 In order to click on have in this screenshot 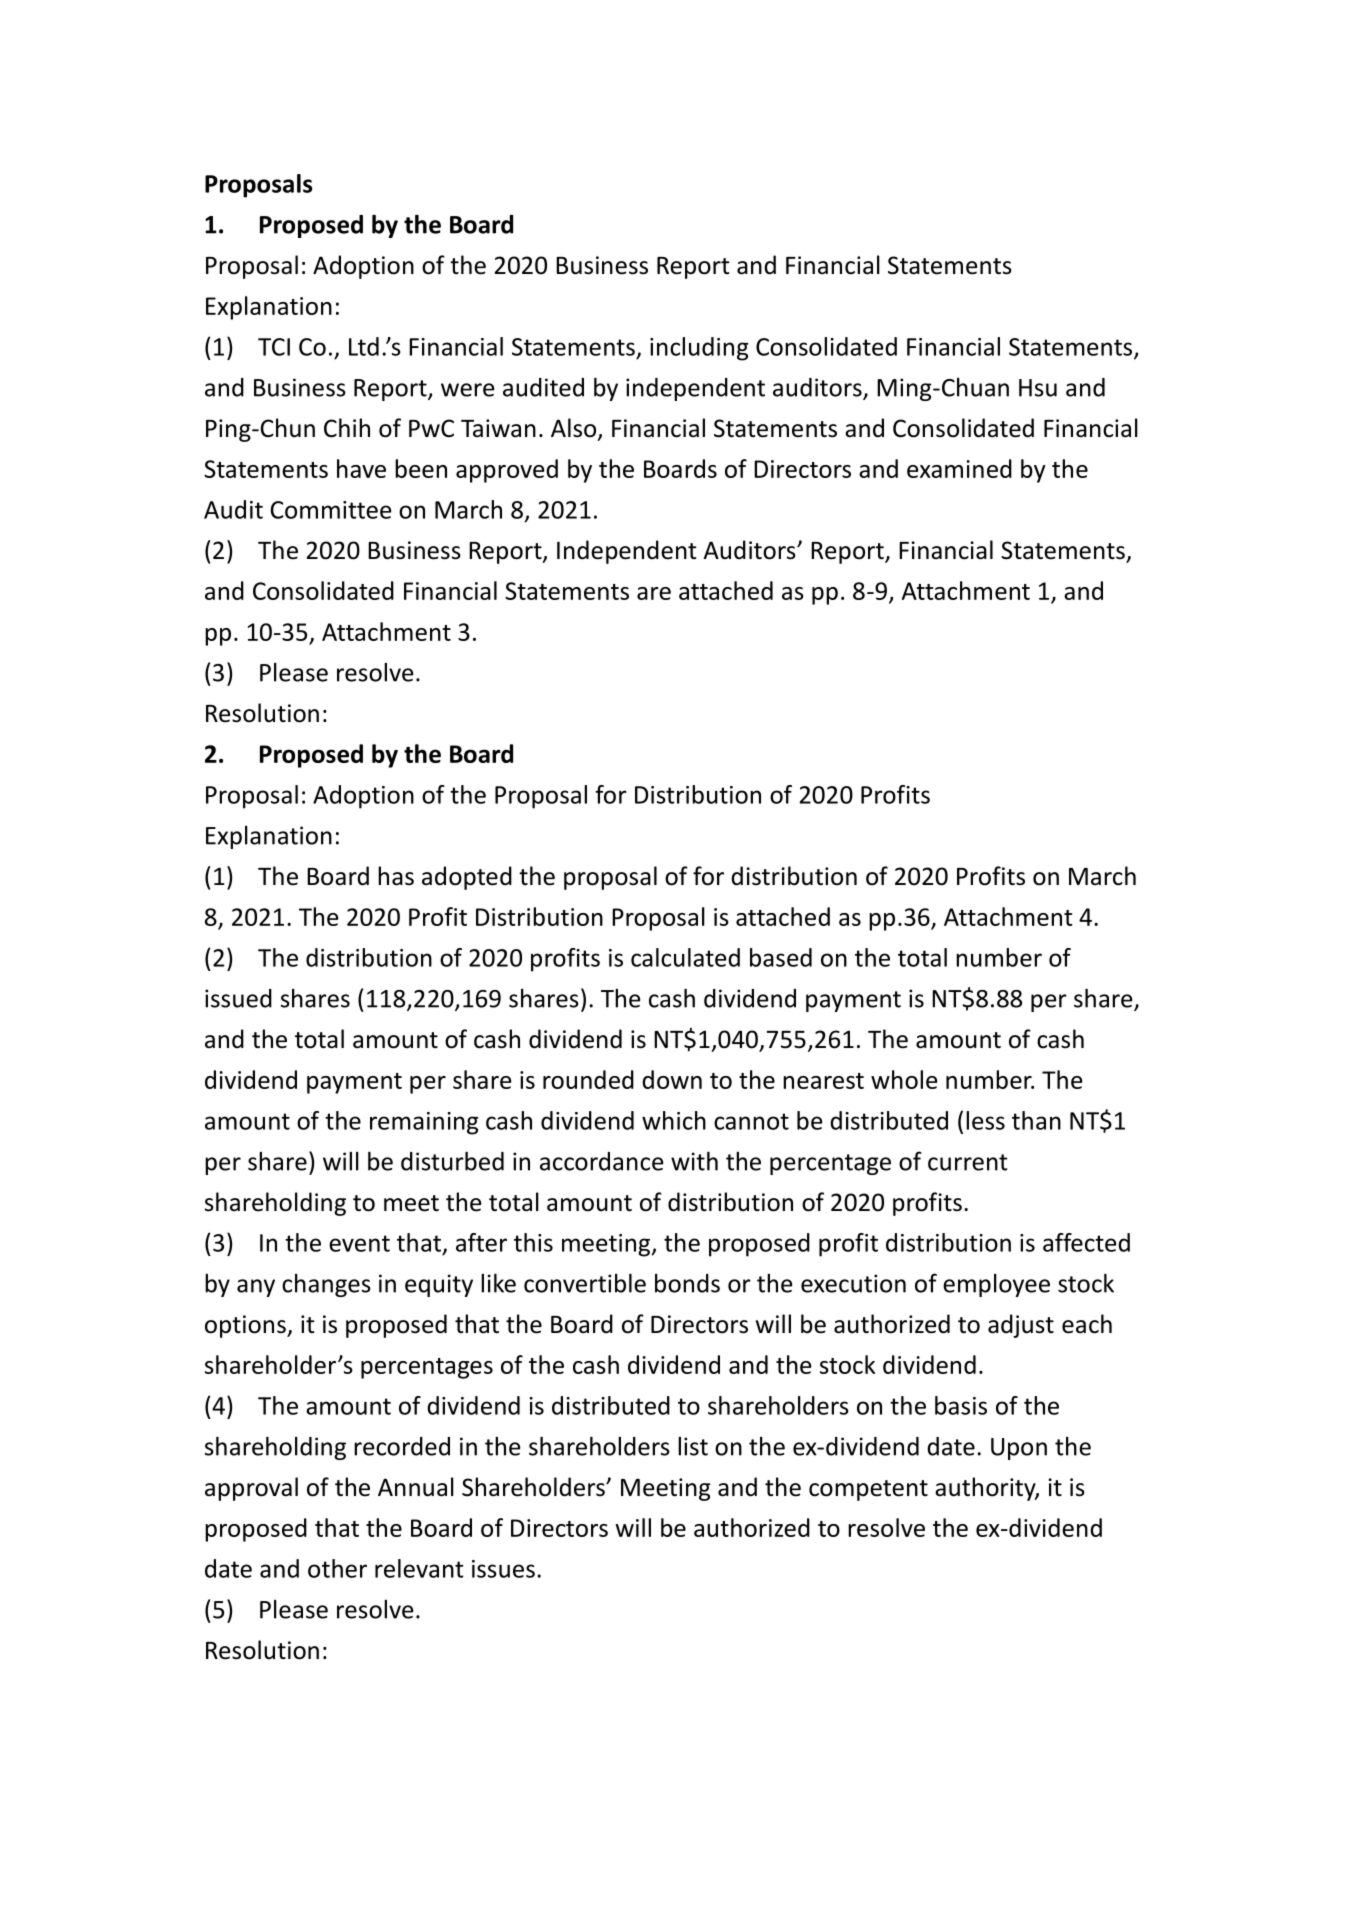, I will do `click(361, 468)`.
